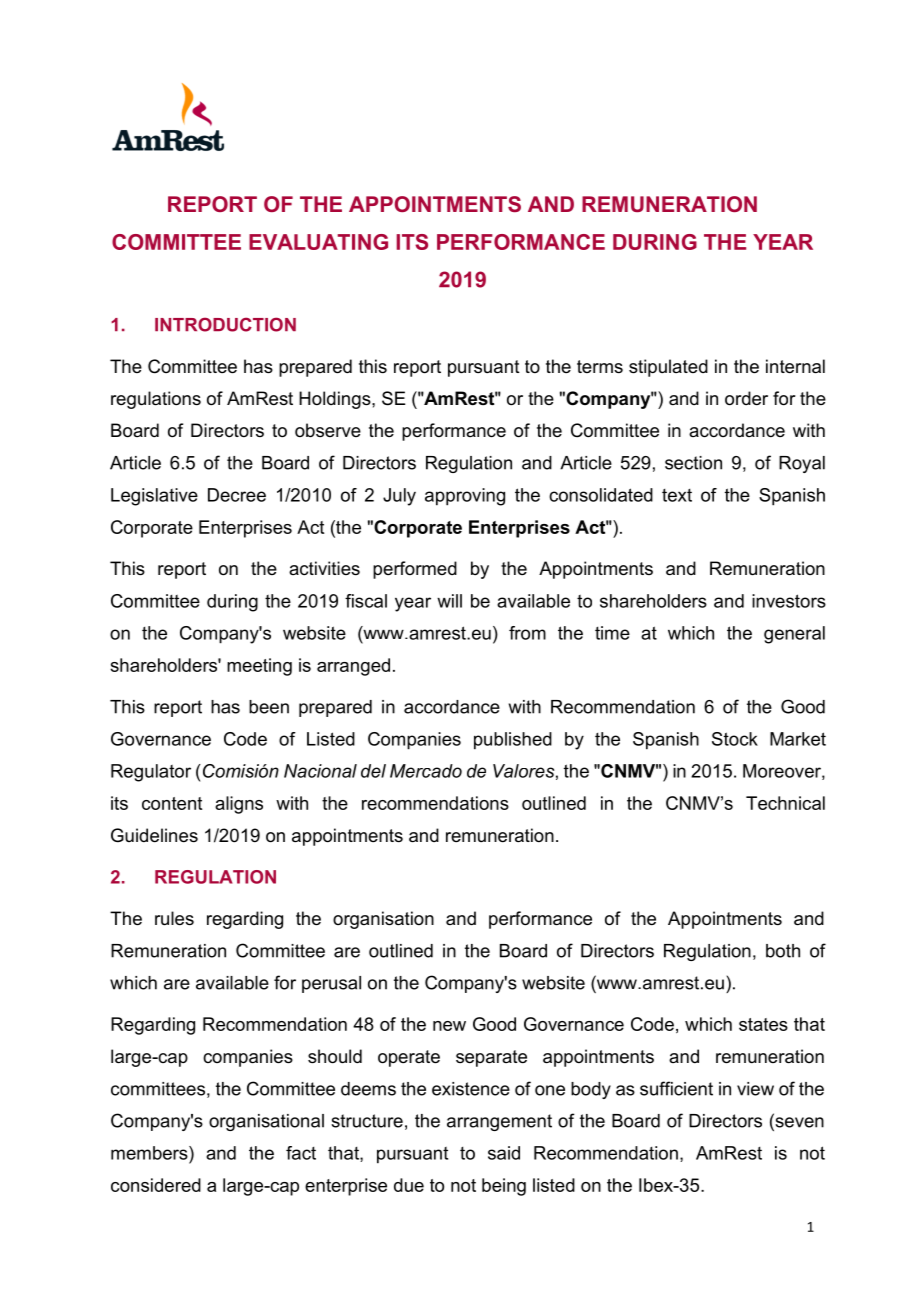 The width and height of the screenshot is (924, 1309). What do you see at coordinates (426, 771) in the screenshot?
I see `Mercado` at bounding box center [426, 771].
